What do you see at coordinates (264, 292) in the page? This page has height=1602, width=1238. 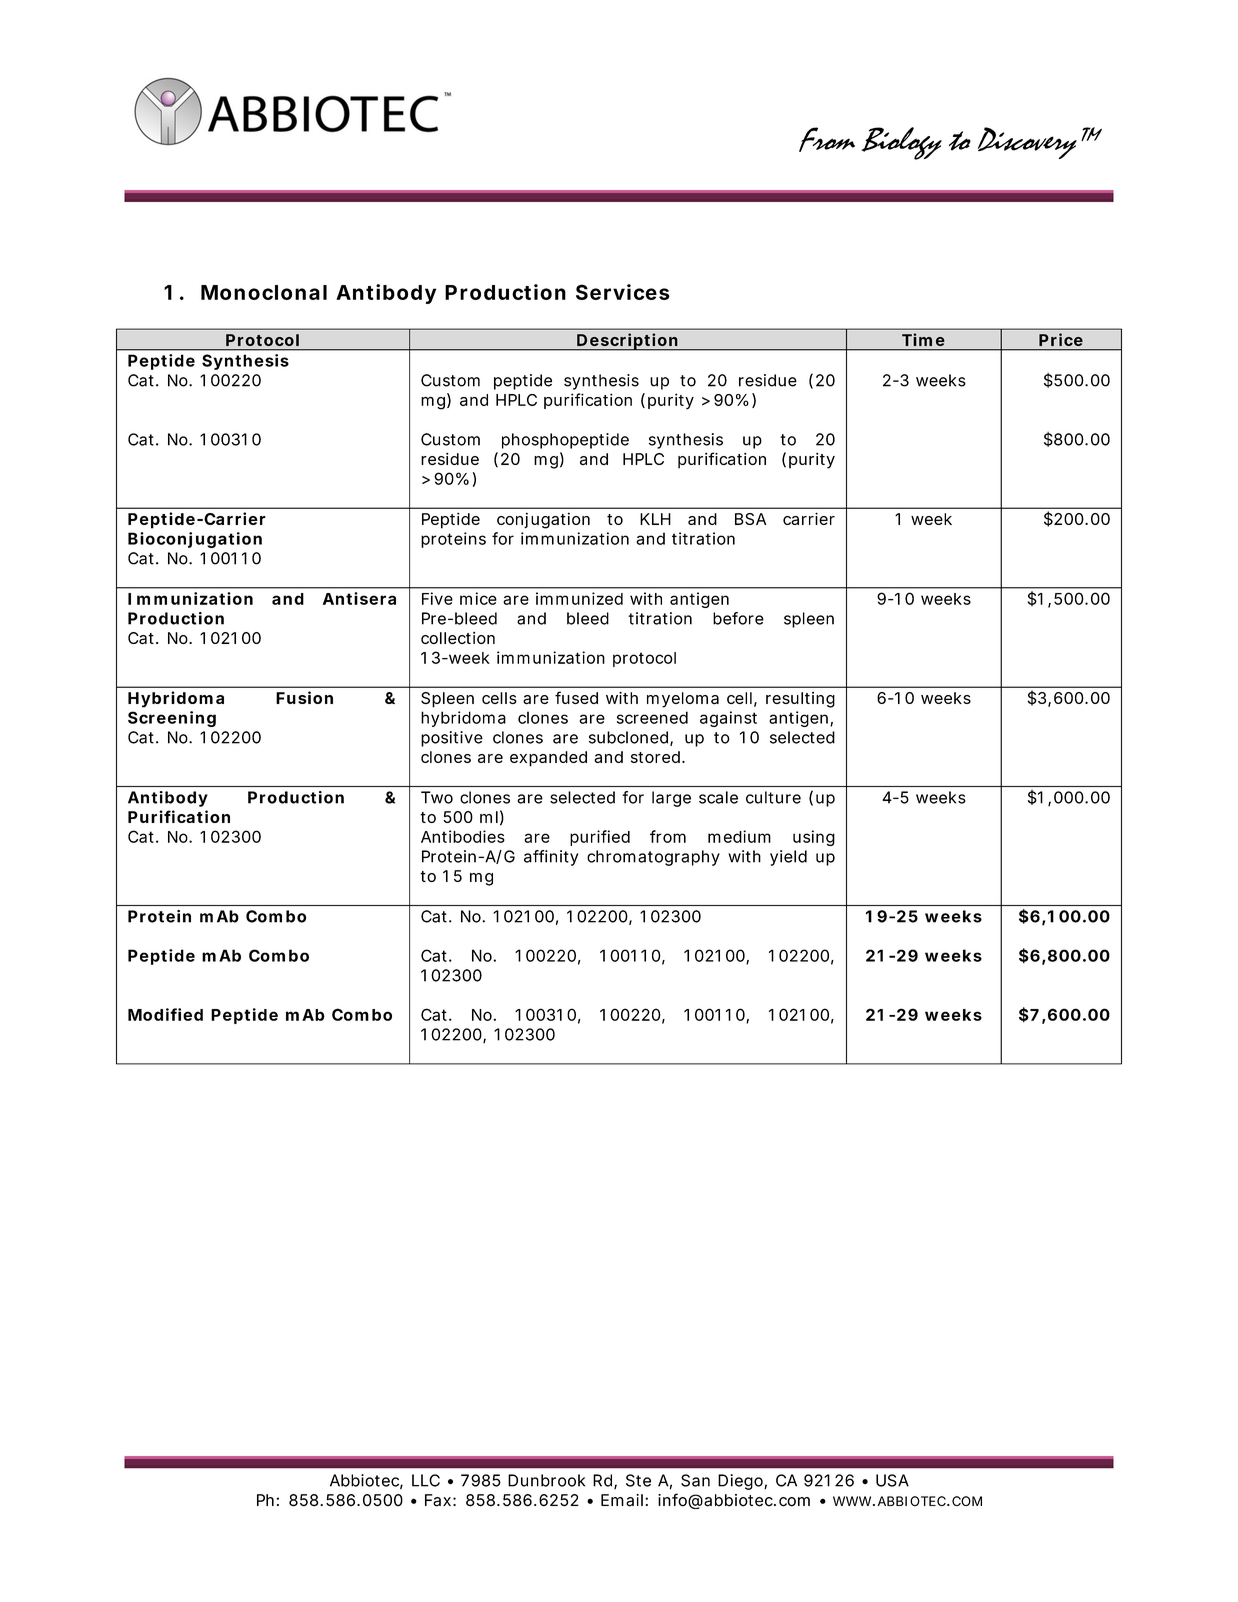 I see `Monoclonal` at bounding box center [264, 292].
